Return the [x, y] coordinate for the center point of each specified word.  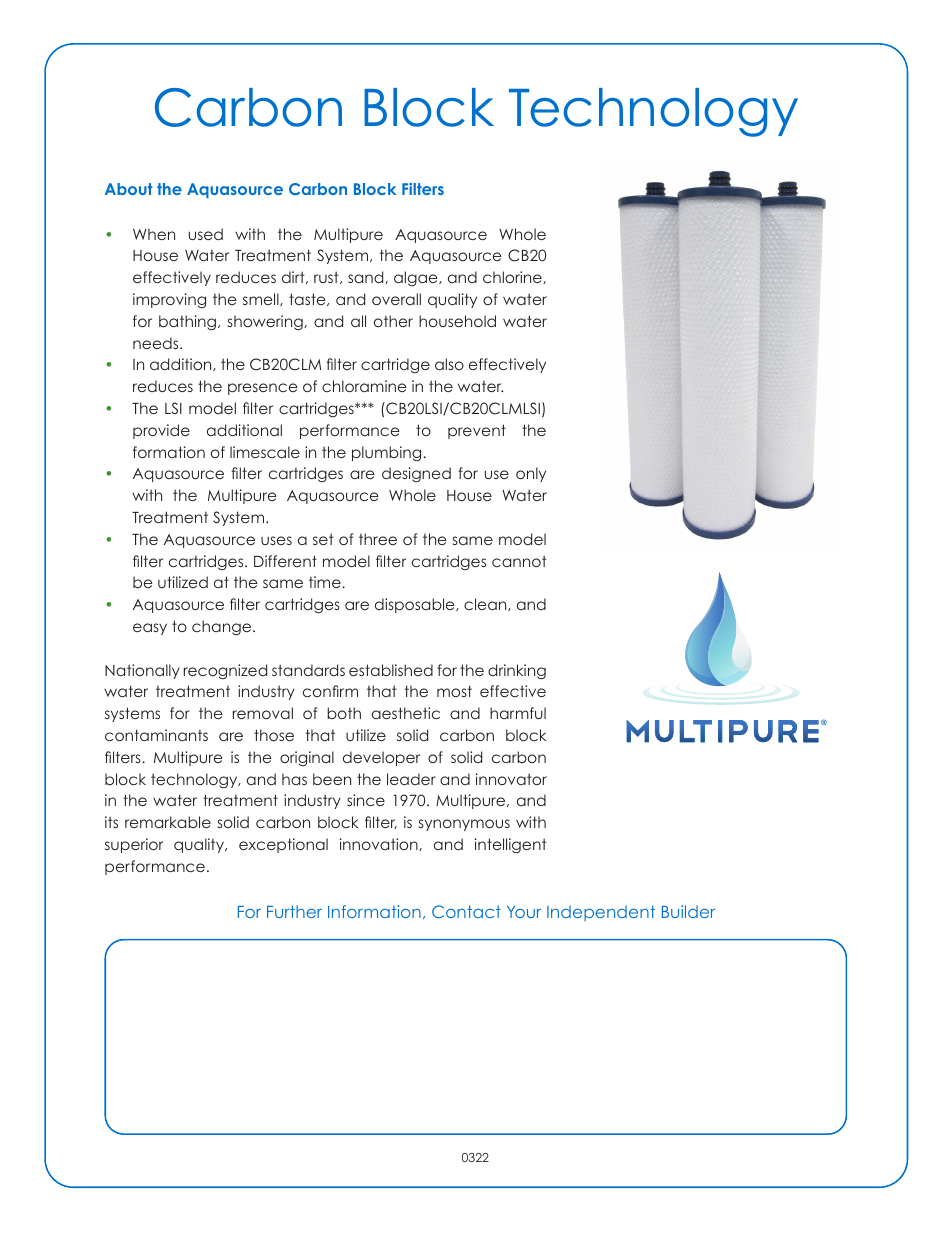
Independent [601, 913]
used [206, 234]
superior [134, 845]
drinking [517, 671]
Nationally [142, 671]
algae [417, 278]
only [531, 474]
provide [161, 431]
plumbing [388, 453]
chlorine [513, 277]
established [391, 670]
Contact [466, 911]
